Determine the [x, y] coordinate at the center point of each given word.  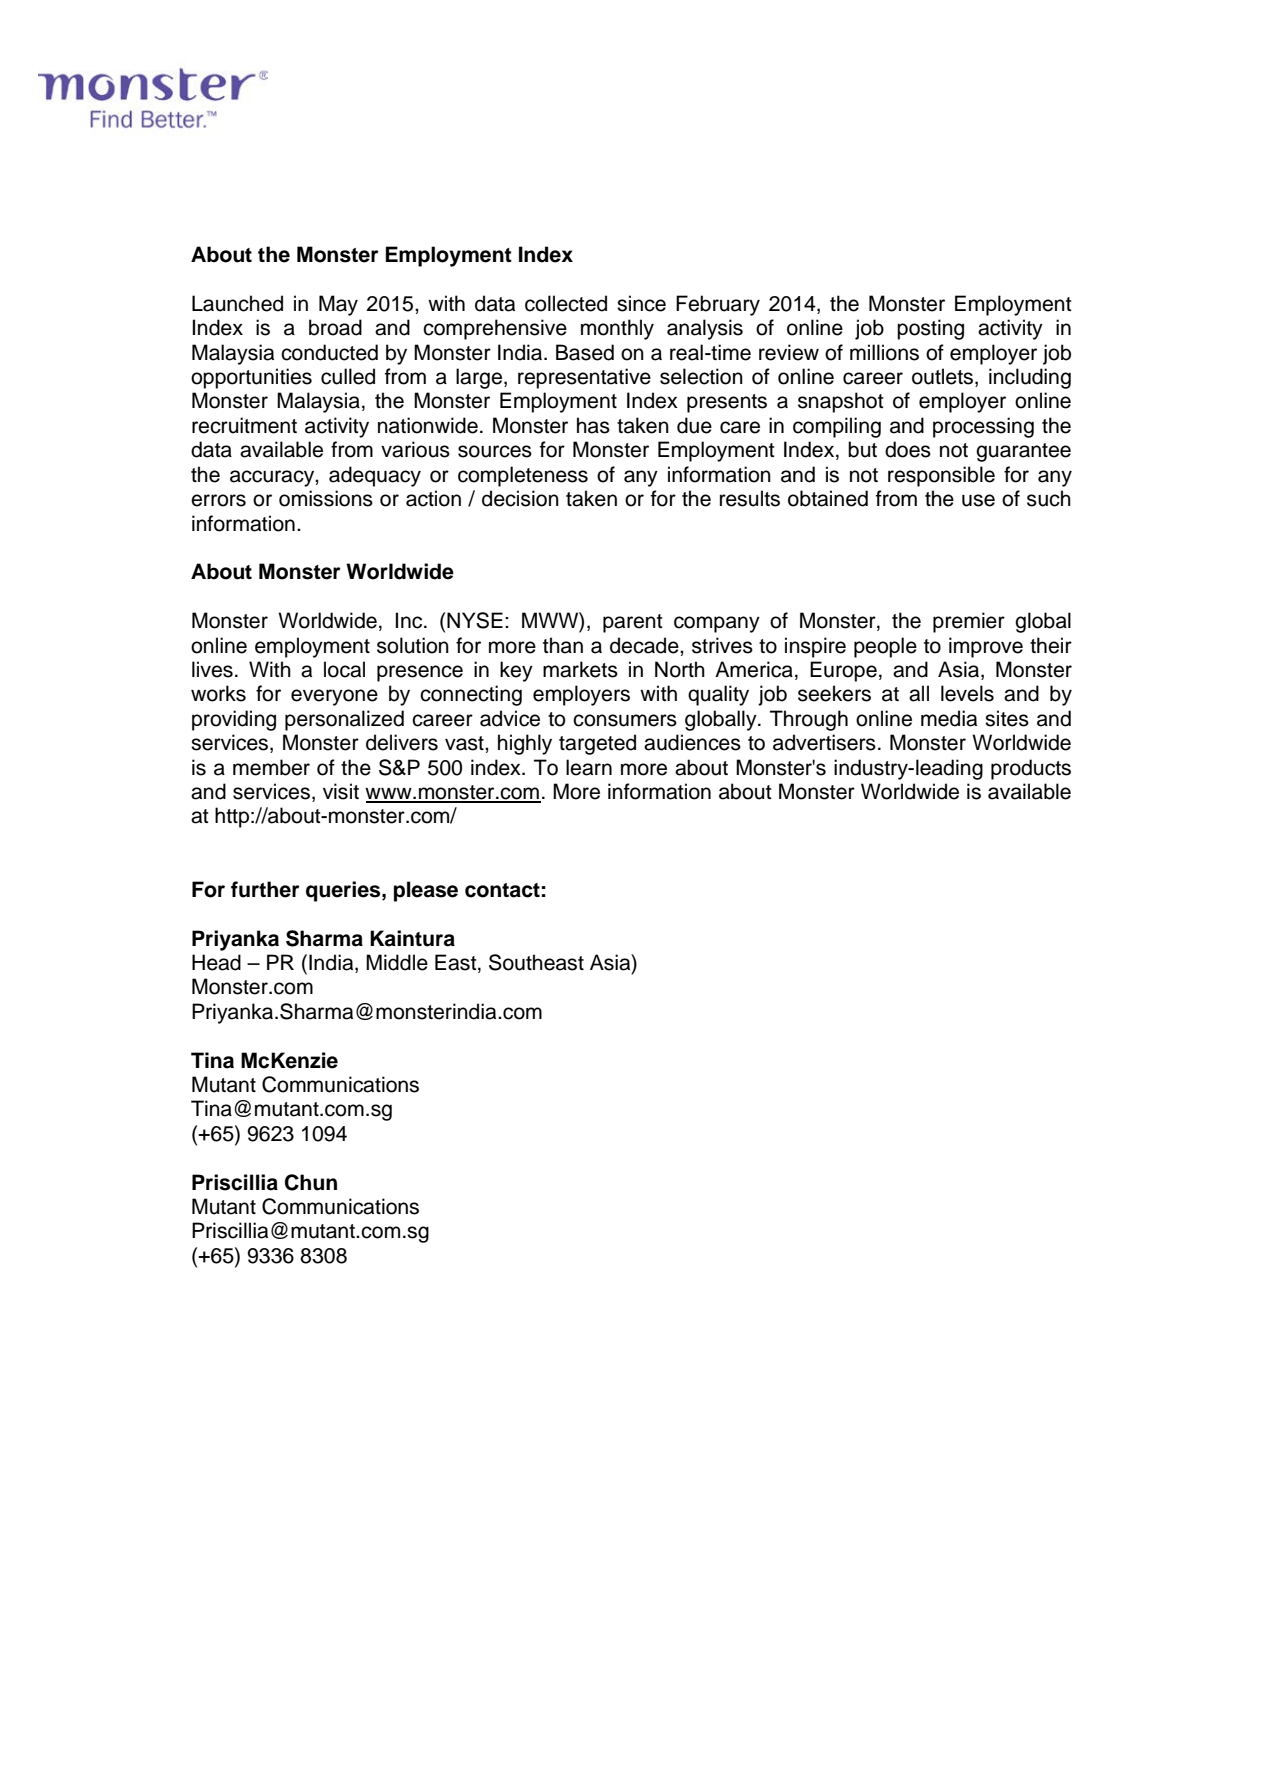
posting [930, 329]
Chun [311, 1182]
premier [969, 622]
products [1031, 769]
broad [335, 327]
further [265, 889]
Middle [397, 962]
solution [413, 645]
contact [502, 890]
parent [632, 623]
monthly [617, 329]
